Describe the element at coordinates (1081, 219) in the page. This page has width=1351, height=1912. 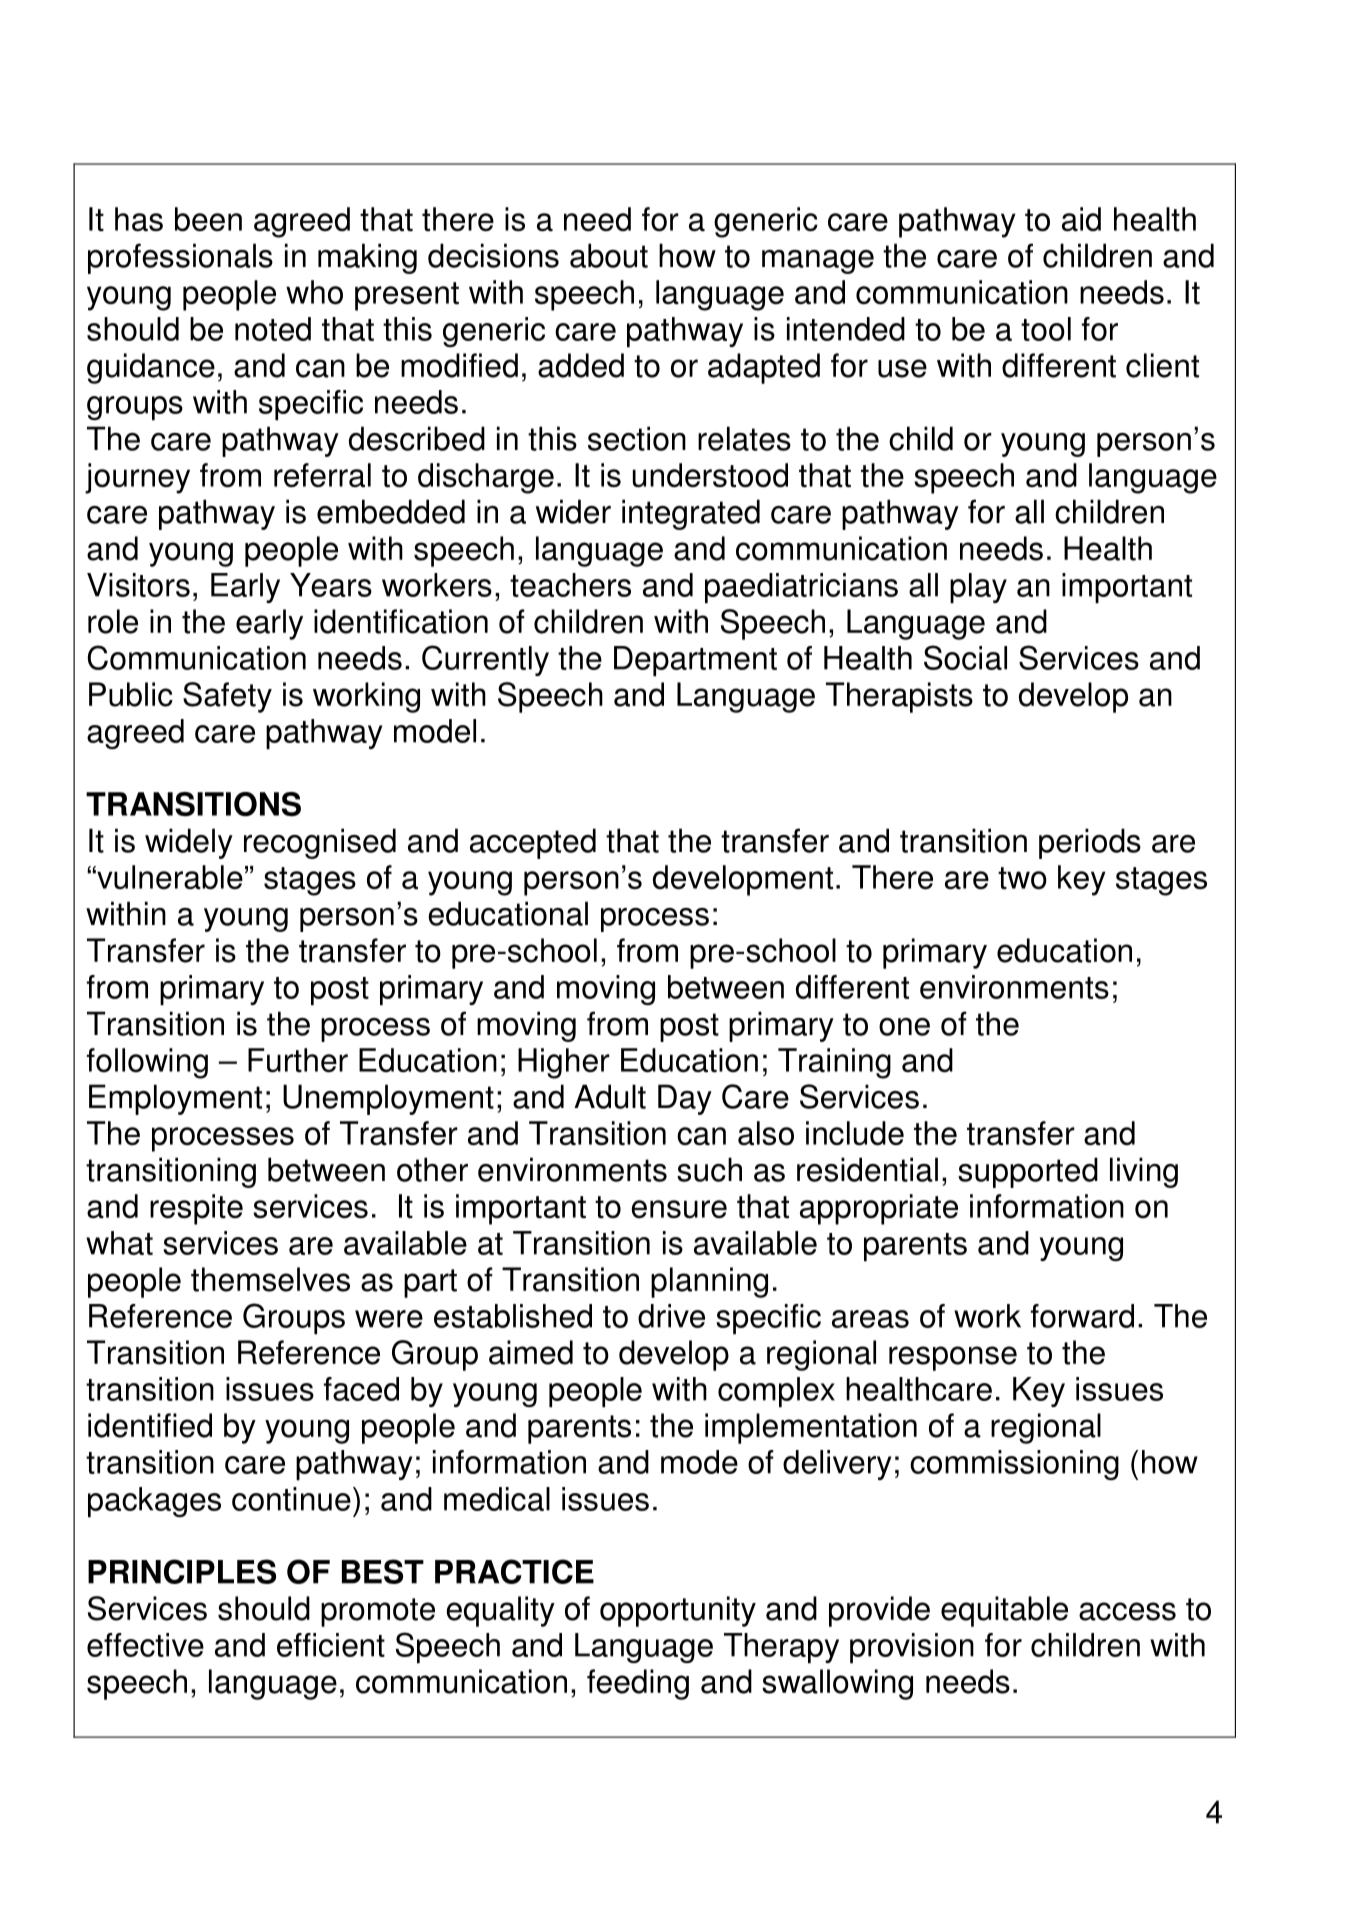
I see `aid` at that location.
